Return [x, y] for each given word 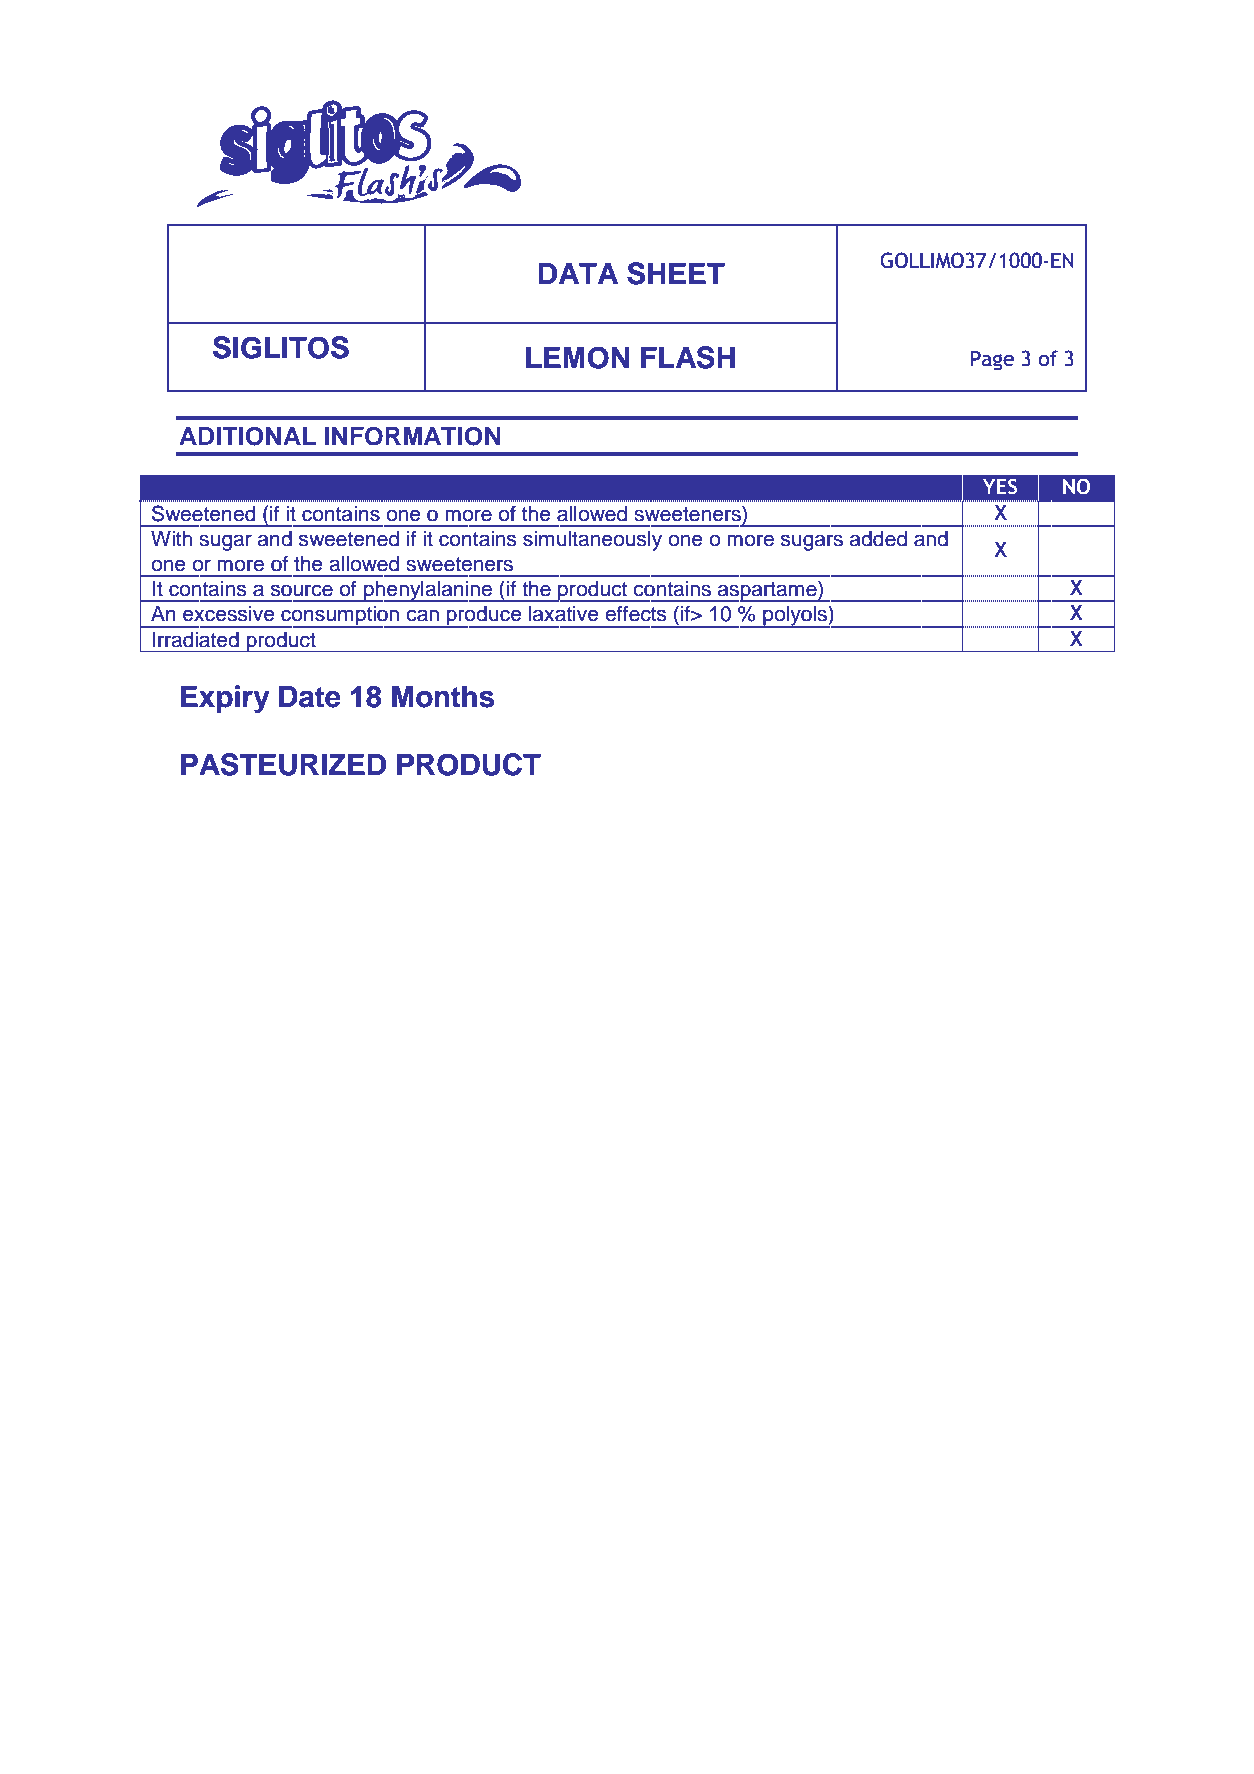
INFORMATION [413, 436]
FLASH [688, 357]
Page [992, 361]
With [171, 538]
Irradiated [195, 640]
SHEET [676, 273]
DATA [578, 273]
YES [1000, 486]
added [878, 539]
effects [635, 613]
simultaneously [592, 541]
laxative [564, 614]
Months [443, 696]
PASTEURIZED [283, 764]
